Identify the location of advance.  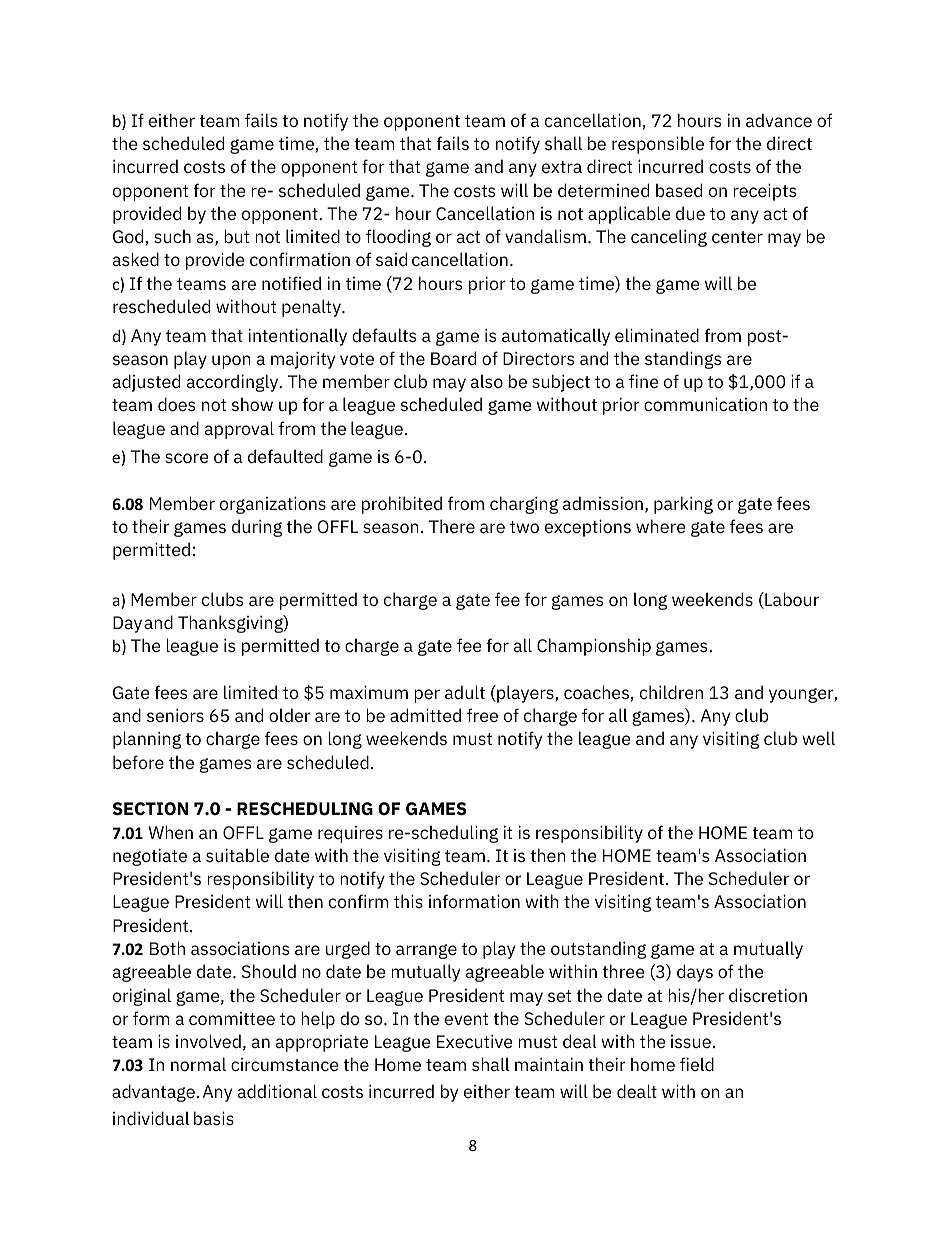
(779, 120).
